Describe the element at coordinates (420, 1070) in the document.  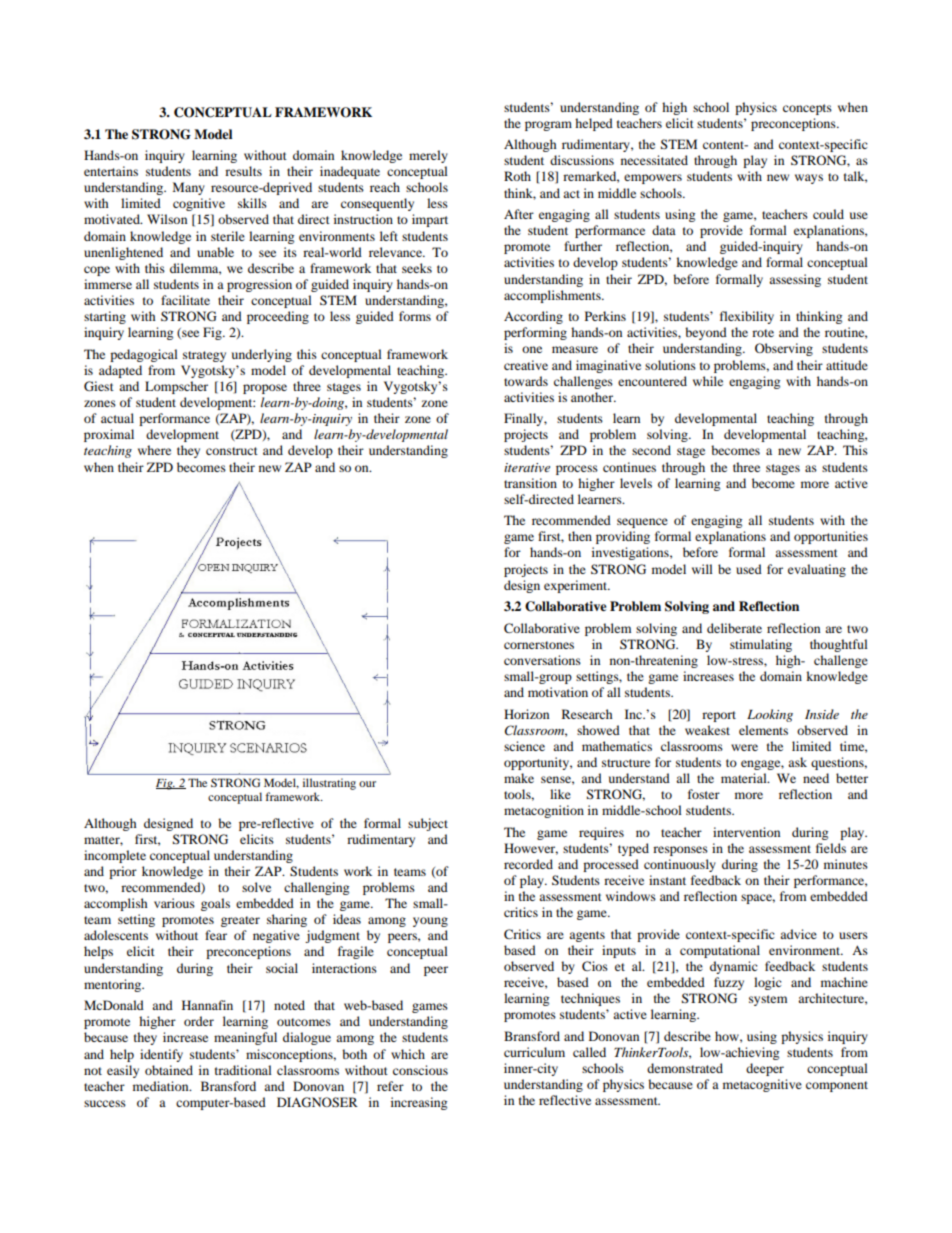
I see `conscious` at that location.
